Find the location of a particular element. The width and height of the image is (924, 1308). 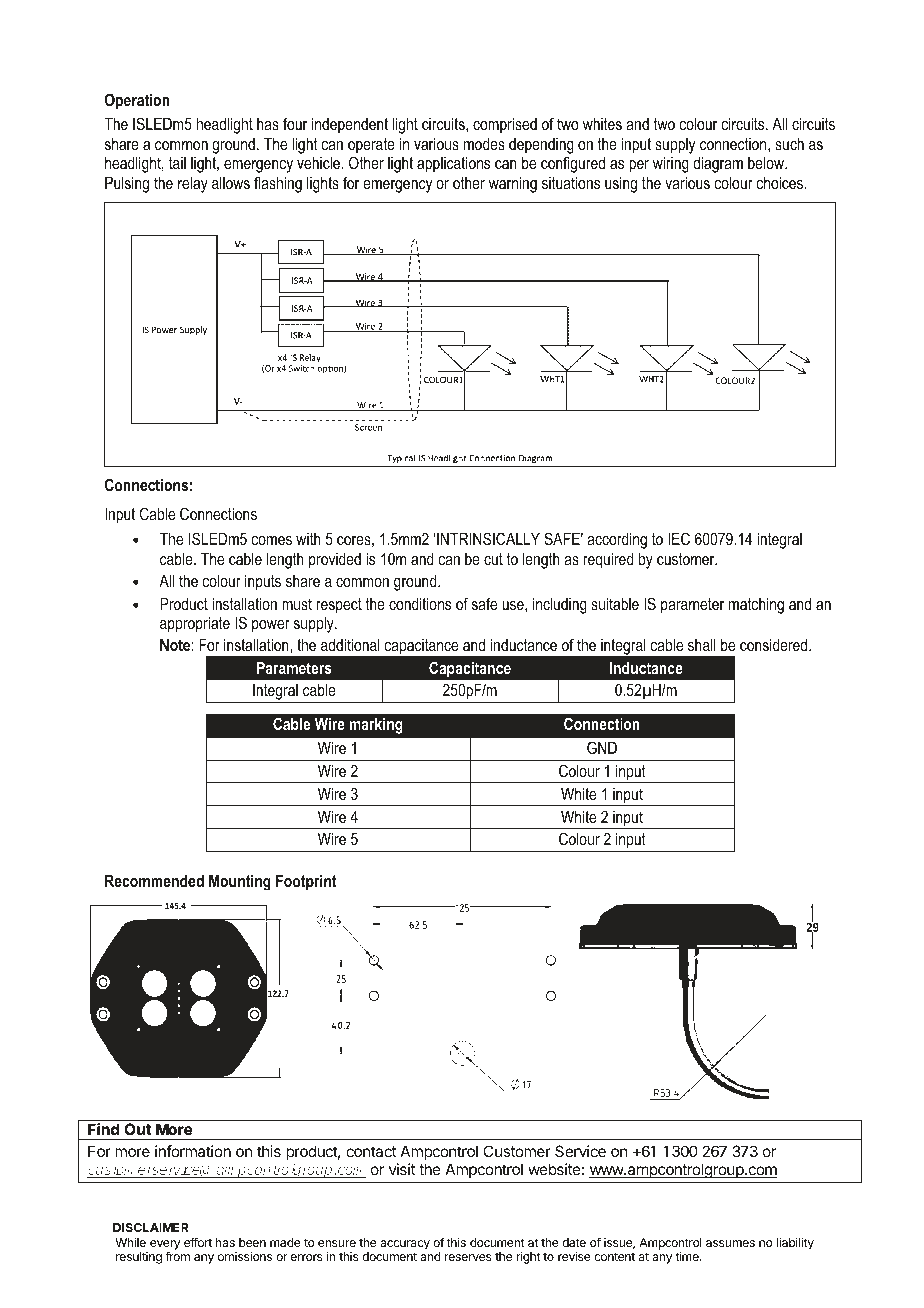

Recommended is located at coordinates (154, 880).
